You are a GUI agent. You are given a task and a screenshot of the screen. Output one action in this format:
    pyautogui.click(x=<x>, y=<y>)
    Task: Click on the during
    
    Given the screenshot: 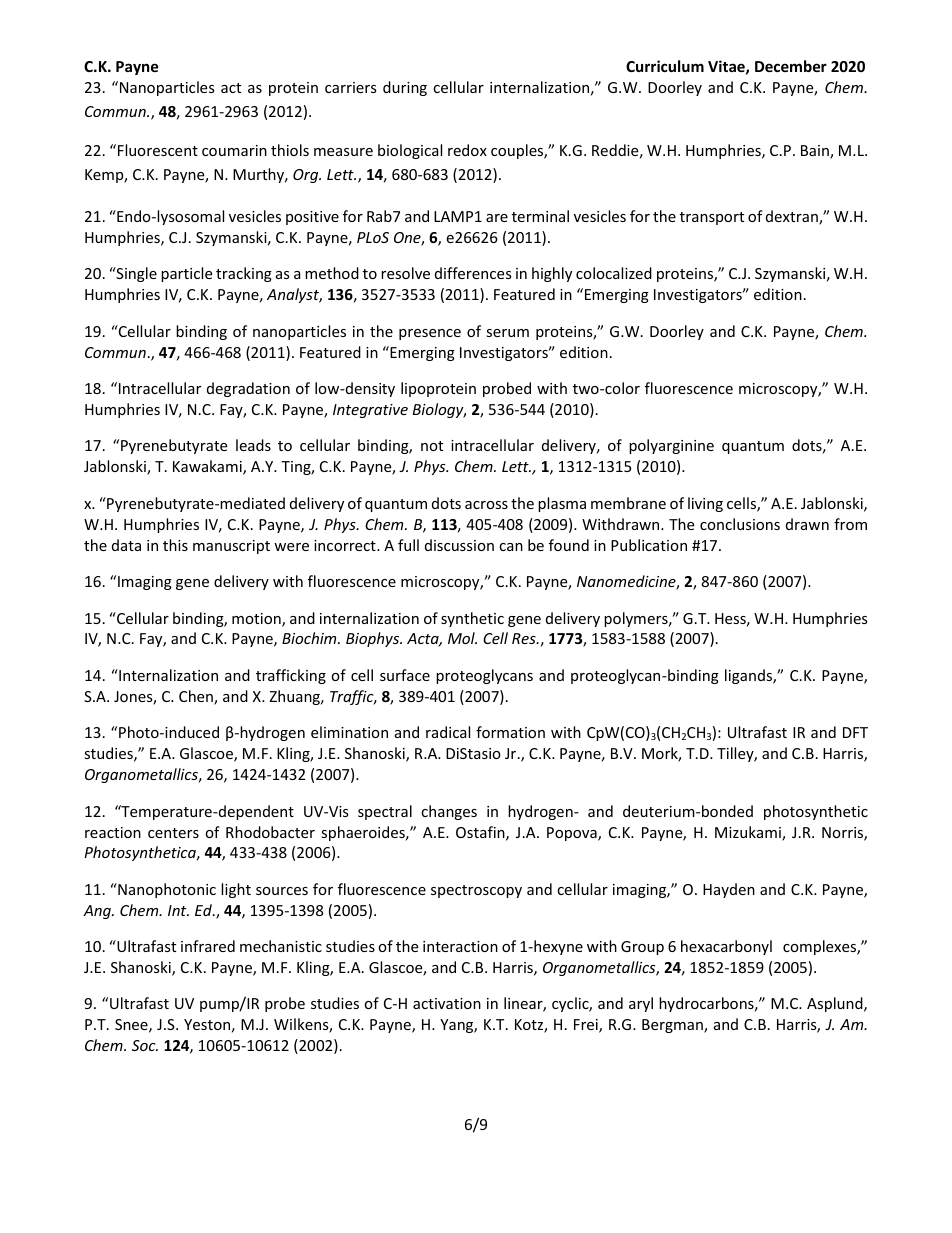 What is the action you would take?
    pyautogui.click(x=405, y=88)
